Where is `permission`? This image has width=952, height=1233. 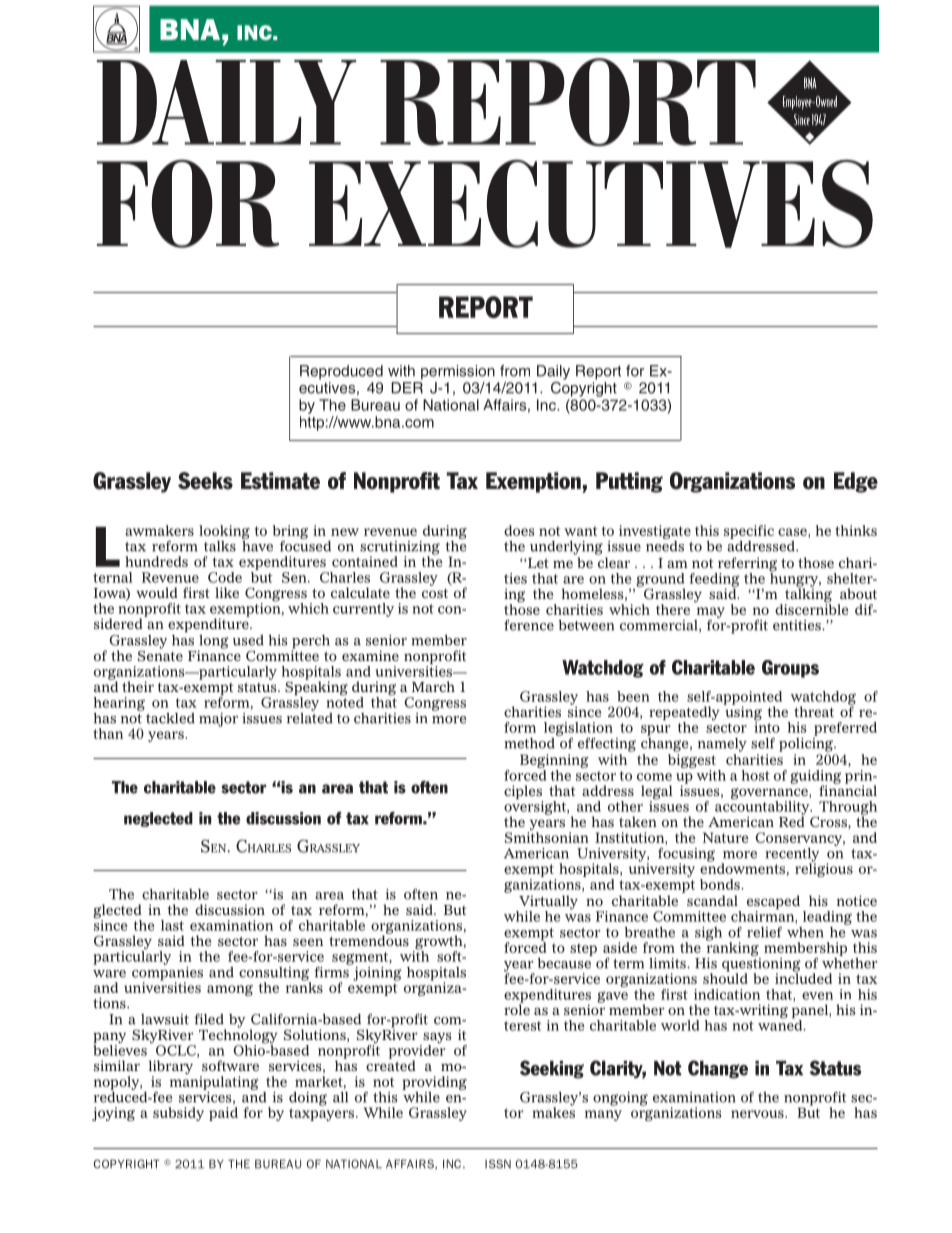
permission is located at coordinates (458, 372).
